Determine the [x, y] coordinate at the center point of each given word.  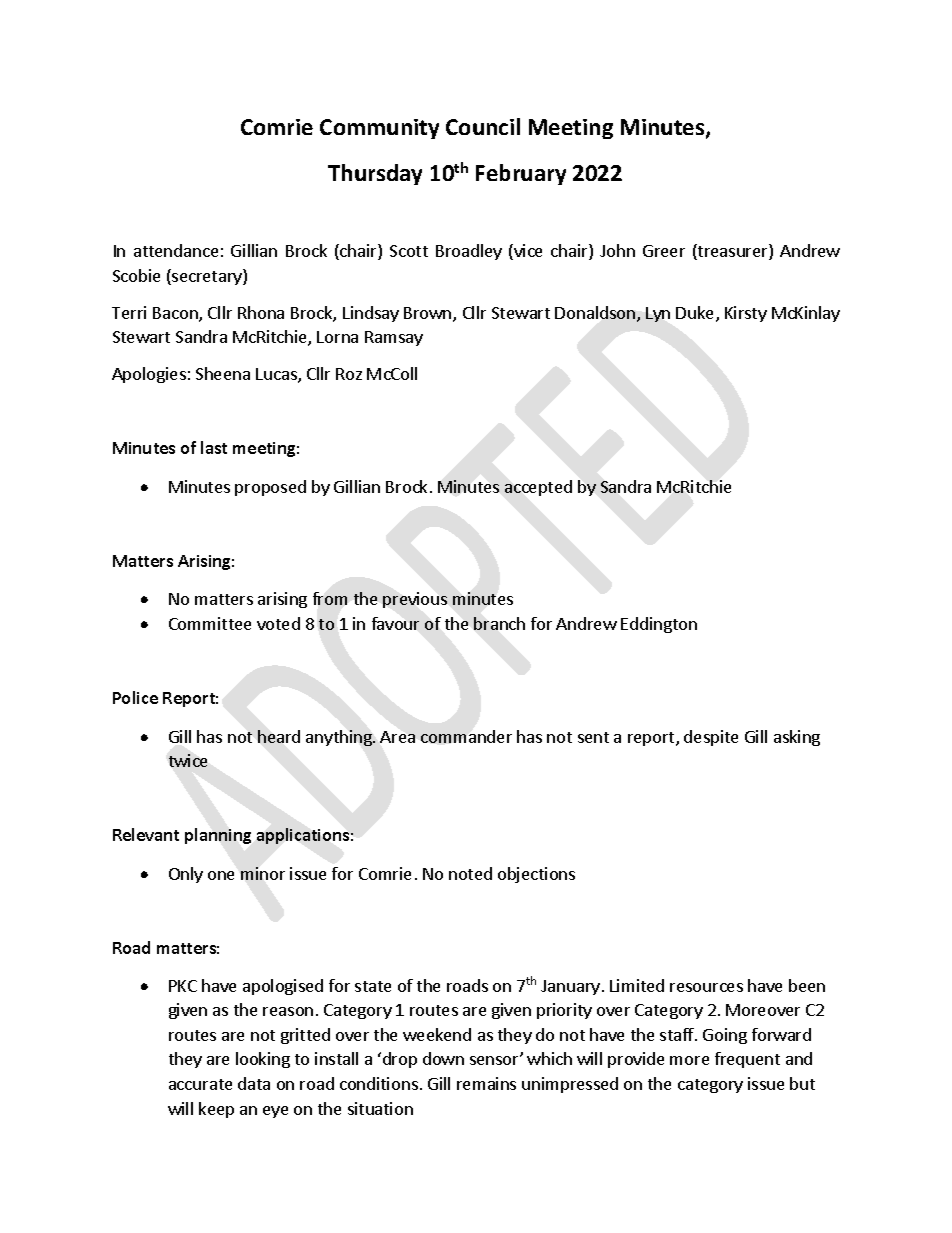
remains [486, 1083]
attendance [176, 250]
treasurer [733, 252]
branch [499, 623]
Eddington [659, 625]
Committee [210, 623]
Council [483, 126]
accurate [200, 1084]
